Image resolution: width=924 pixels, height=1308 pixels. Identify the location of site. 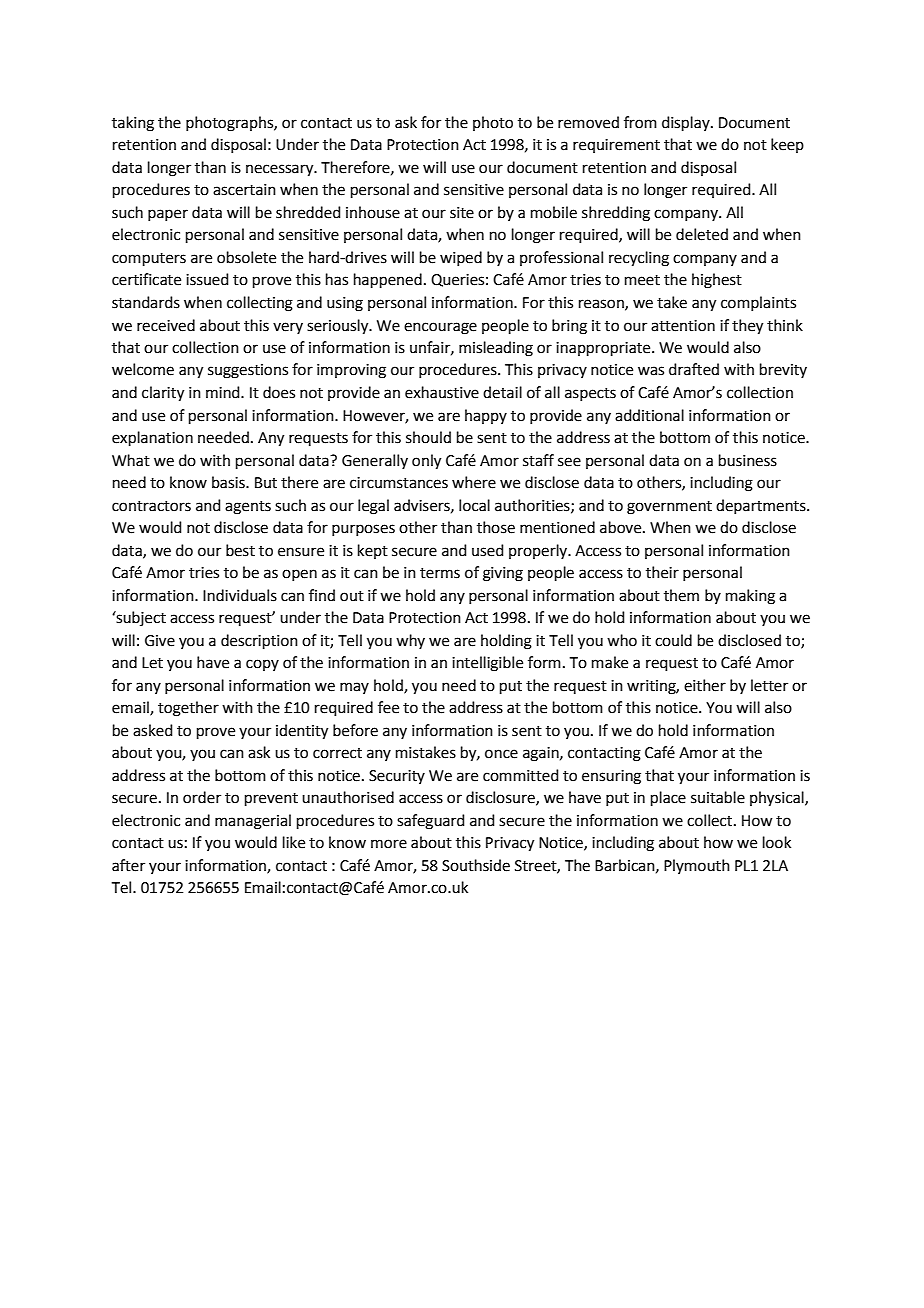
(462, 213).
